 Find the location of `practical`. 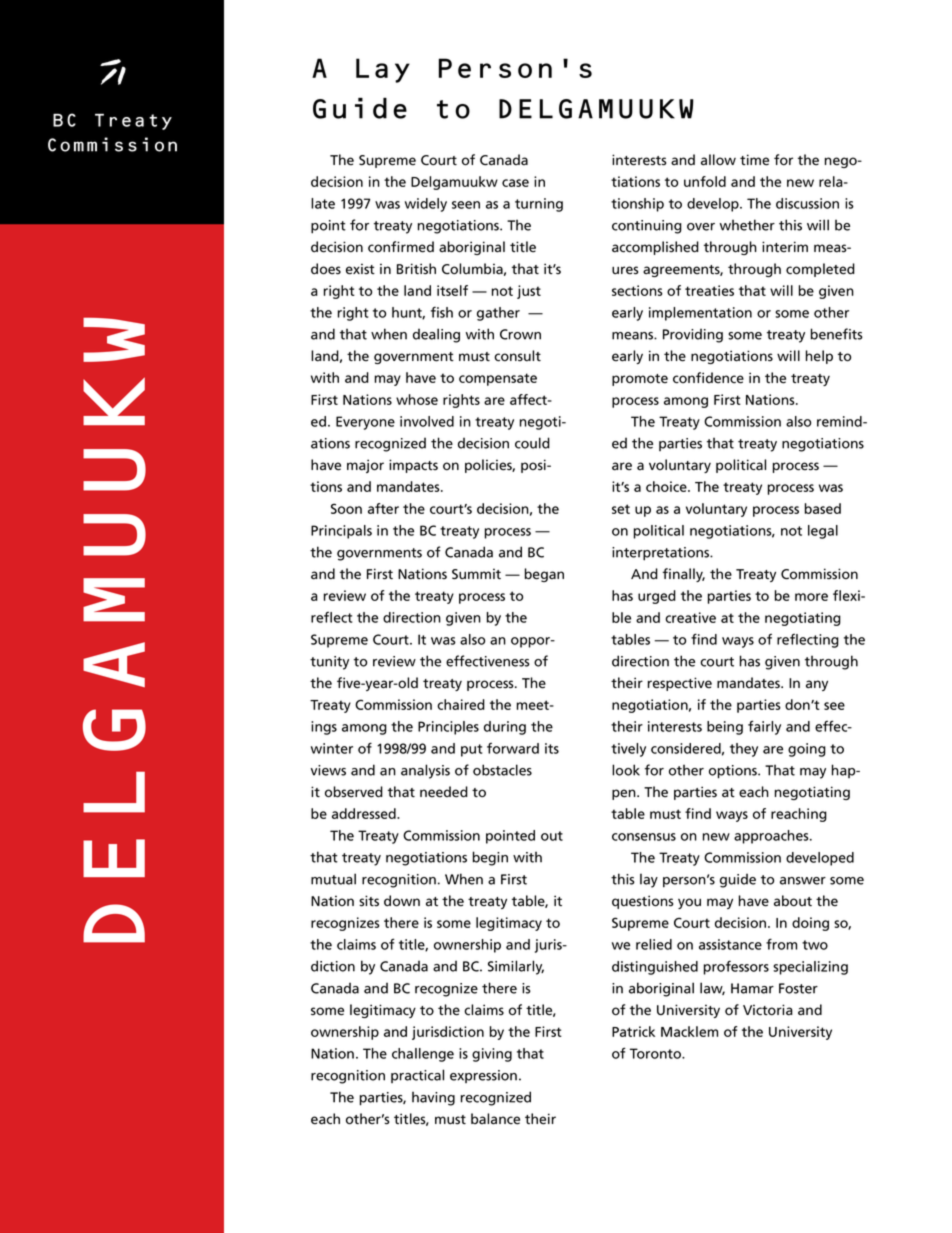

practical is located at coordinates (417, 1076).
